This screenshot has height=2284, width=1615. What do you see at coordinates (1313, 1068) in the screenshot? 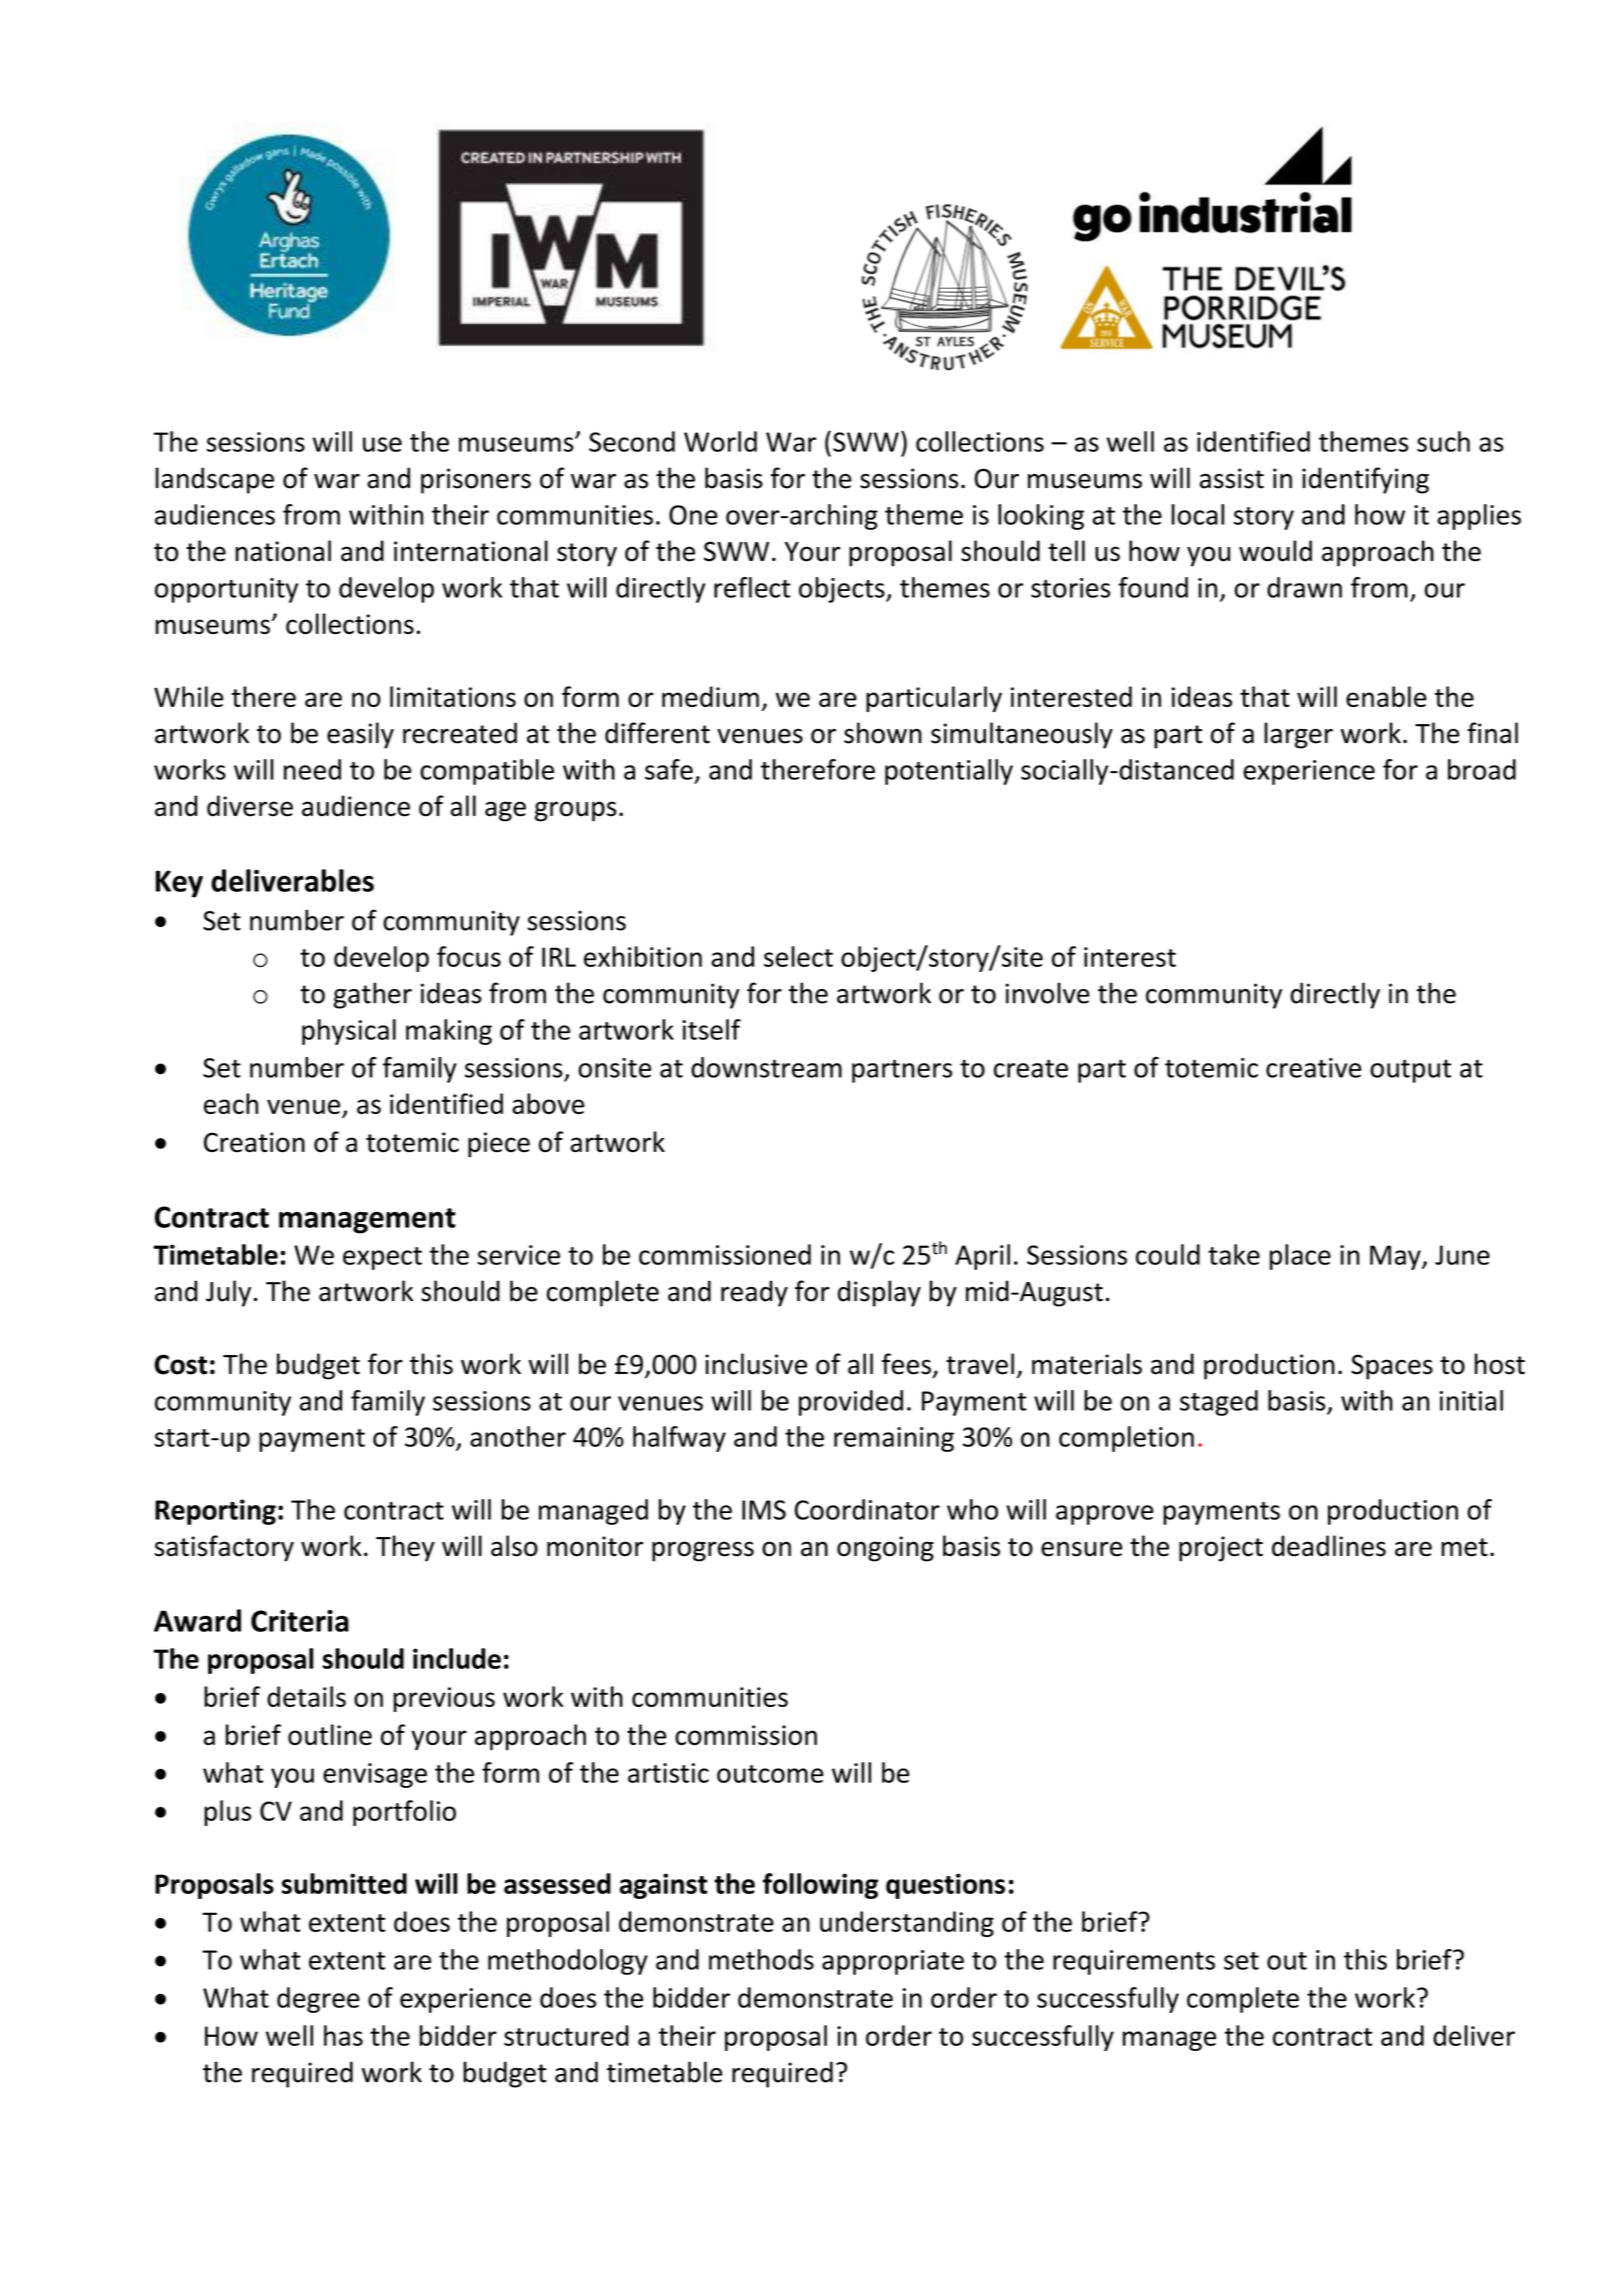
I see `creative` at bounding box center [1313, 1068].
